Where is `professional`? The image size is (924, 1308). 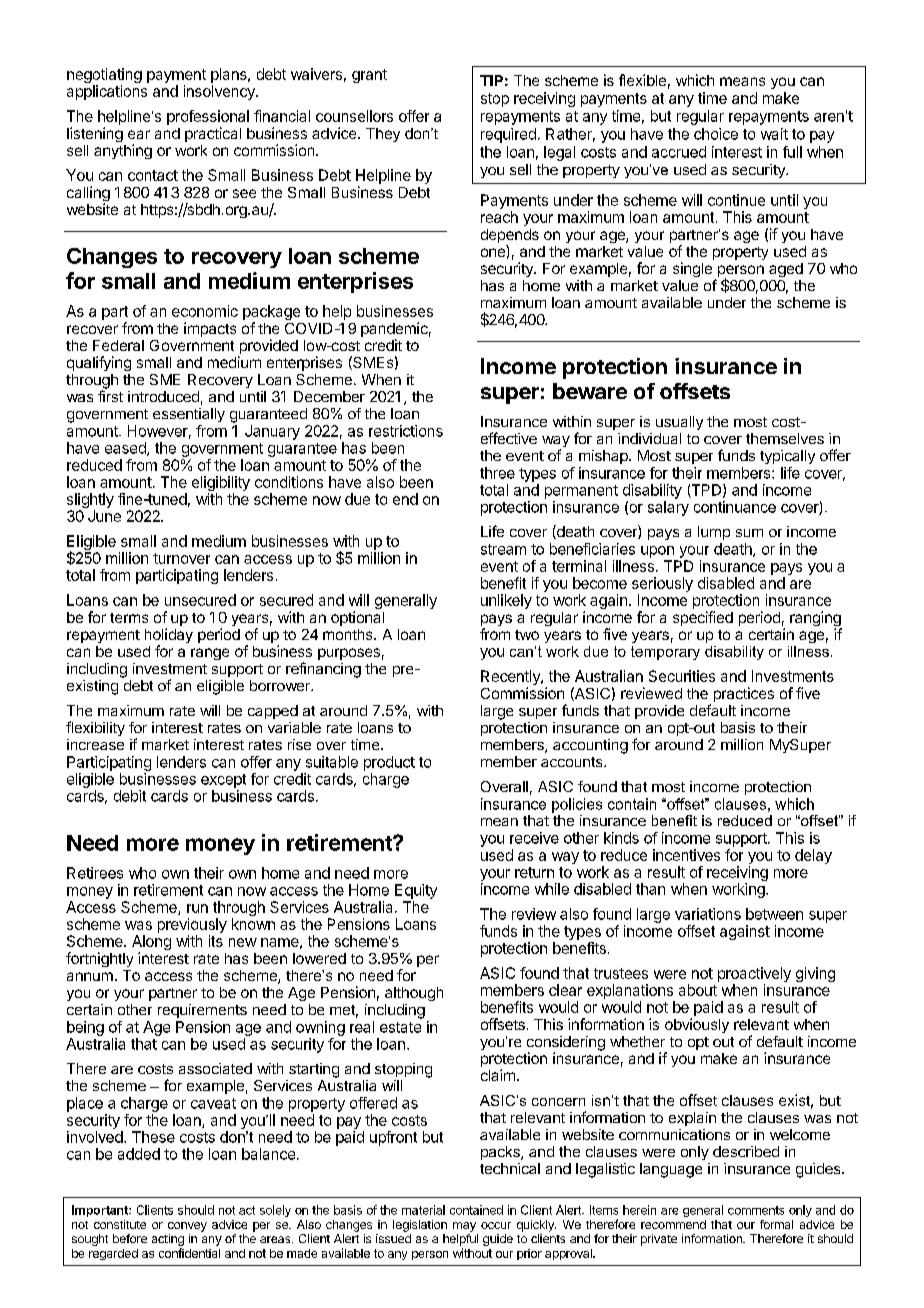
professional is located at coordinates (208, 117).
